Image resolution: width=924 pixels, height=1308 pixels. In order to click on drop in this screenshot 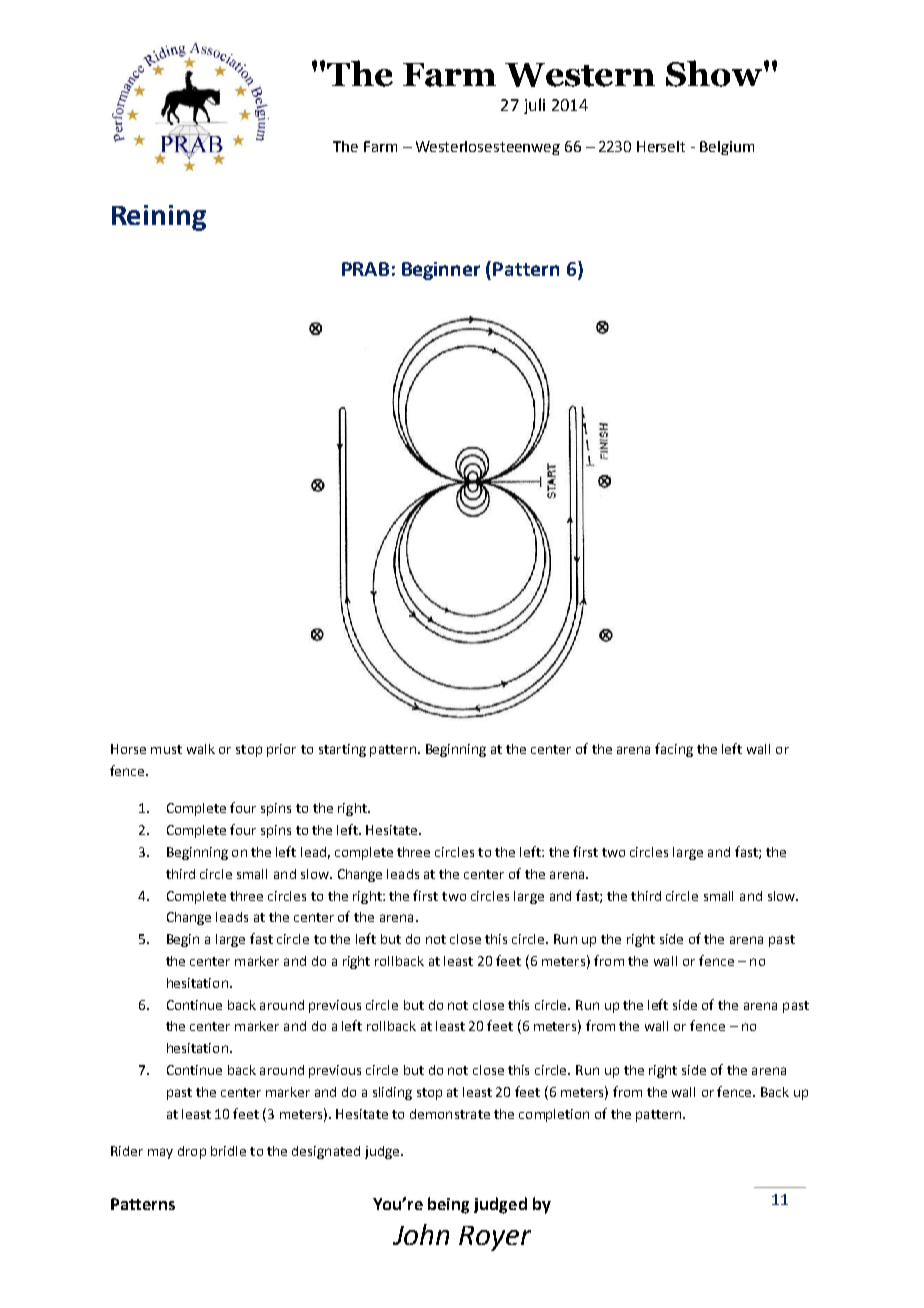, I will do `click(192, 1152)`.
